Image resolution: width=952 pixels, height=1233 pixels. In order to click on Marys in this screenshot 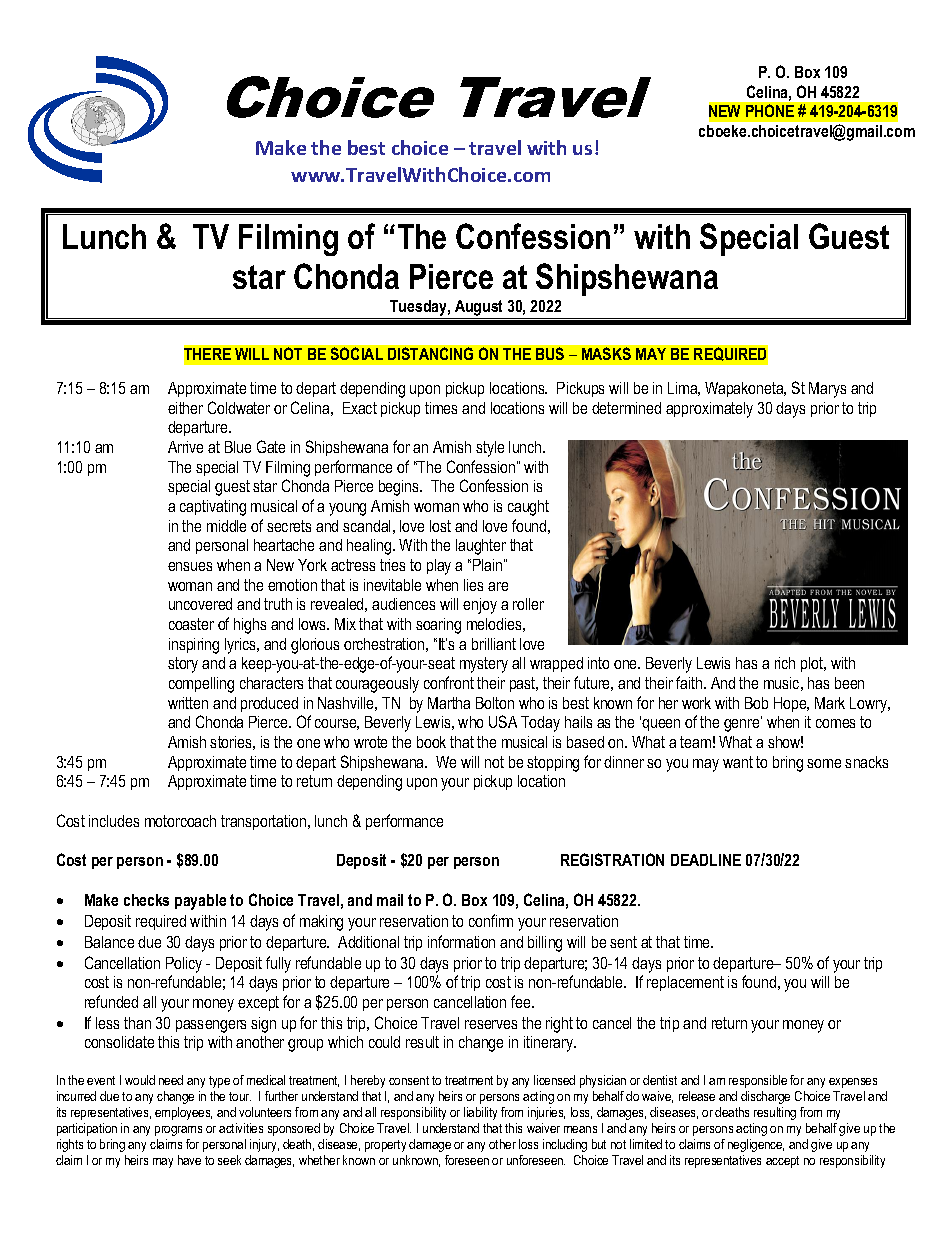, I will do `click(827, 390)`.
